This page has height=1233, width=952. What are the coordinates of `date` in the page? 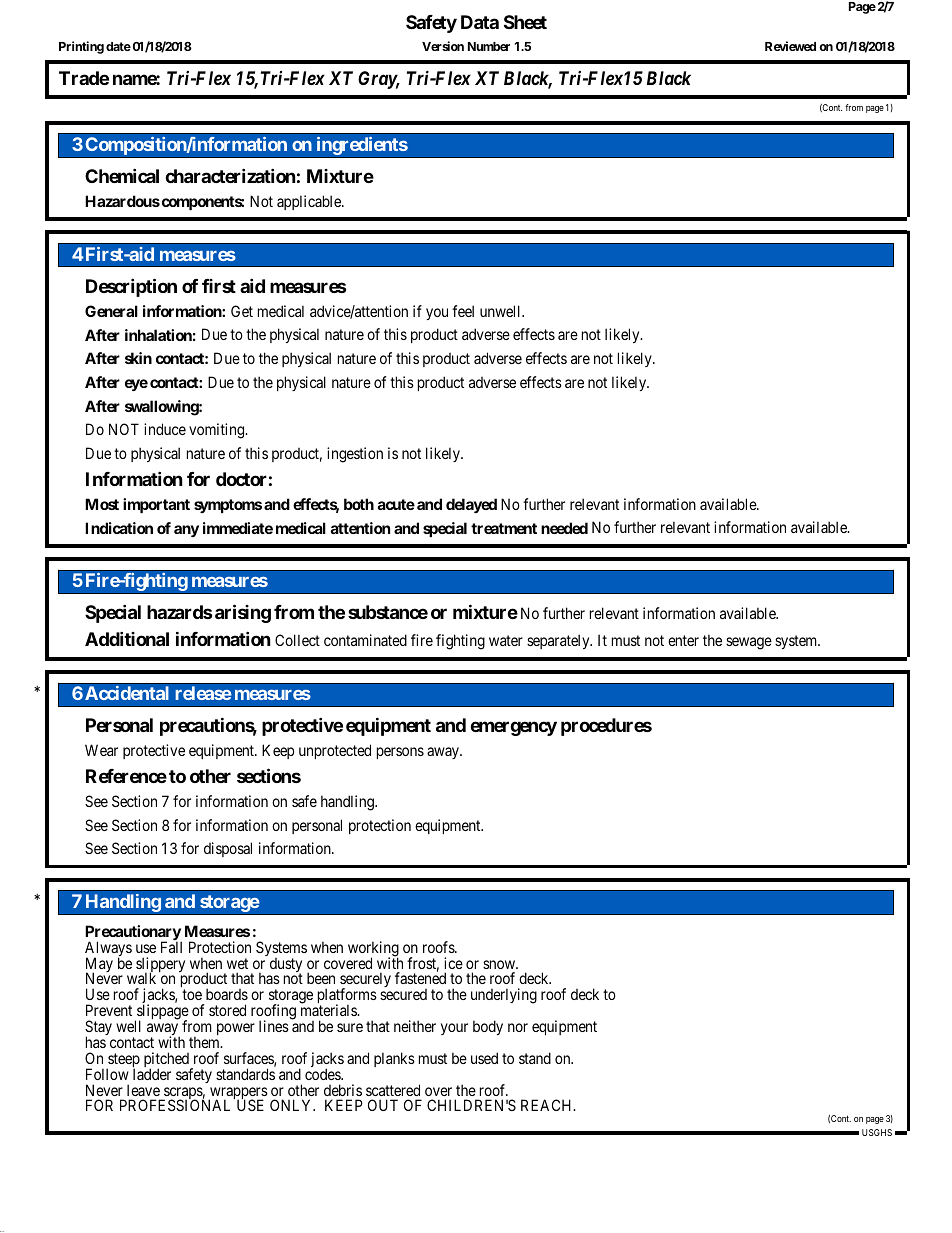 It's located at (118, 46).
